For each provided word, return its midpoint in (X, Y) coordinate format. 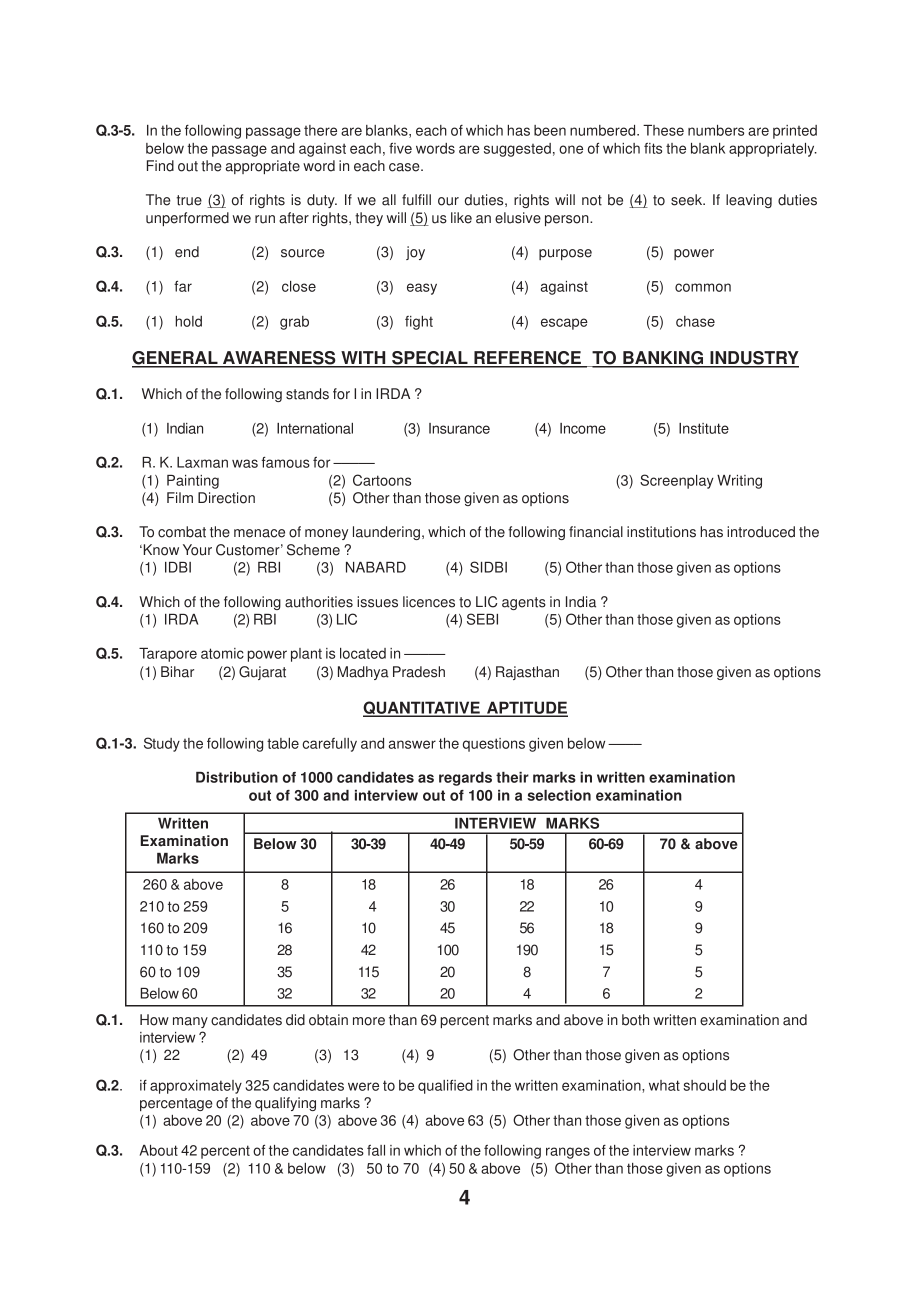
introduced (761, 532)
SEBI (482, 619)
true (189, 200)
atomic (222, 653)
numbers (716, 130)
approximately (196, 1087)
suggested (517, 150)
